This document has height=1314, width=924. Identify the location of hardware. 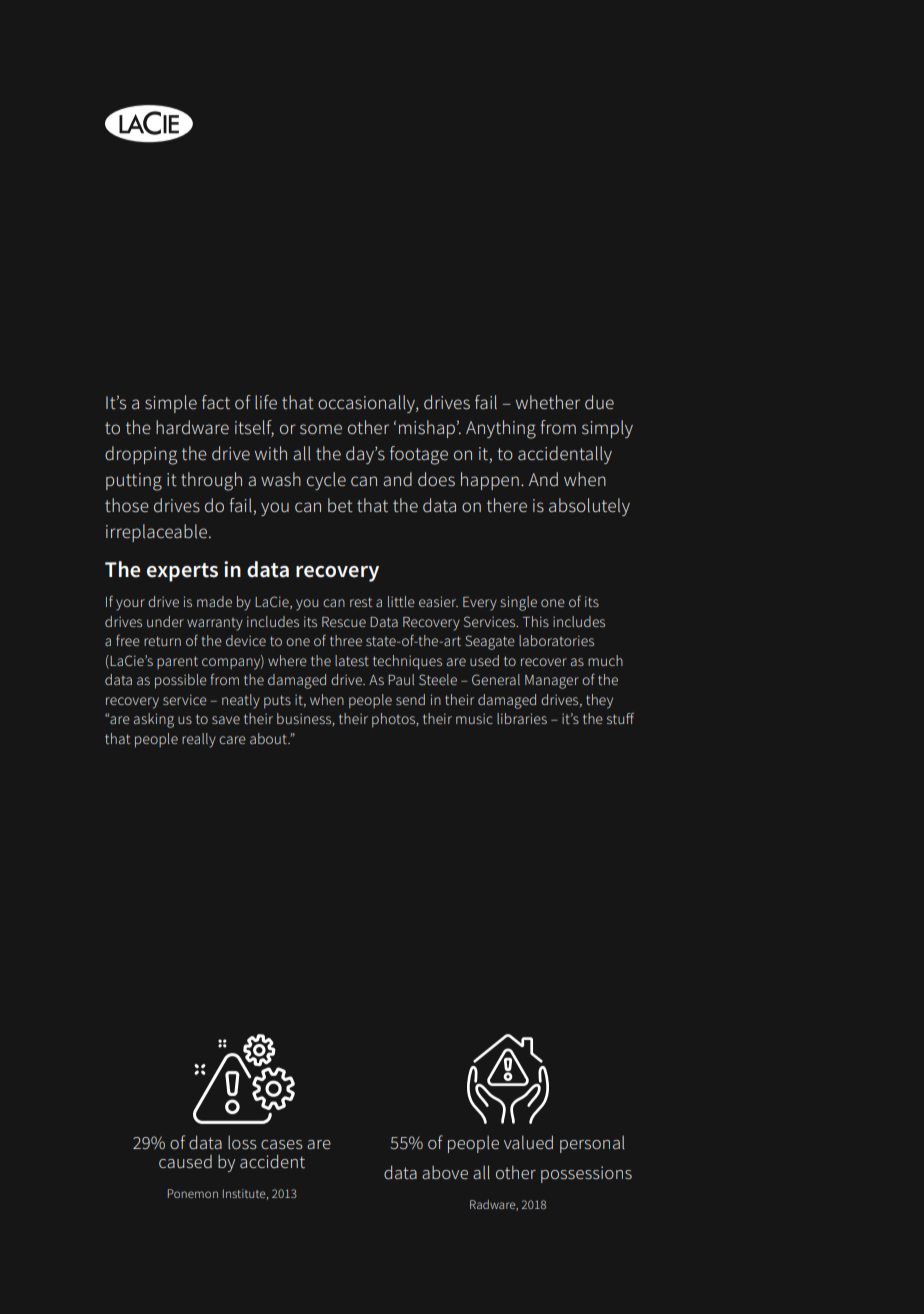
(192, 427).
